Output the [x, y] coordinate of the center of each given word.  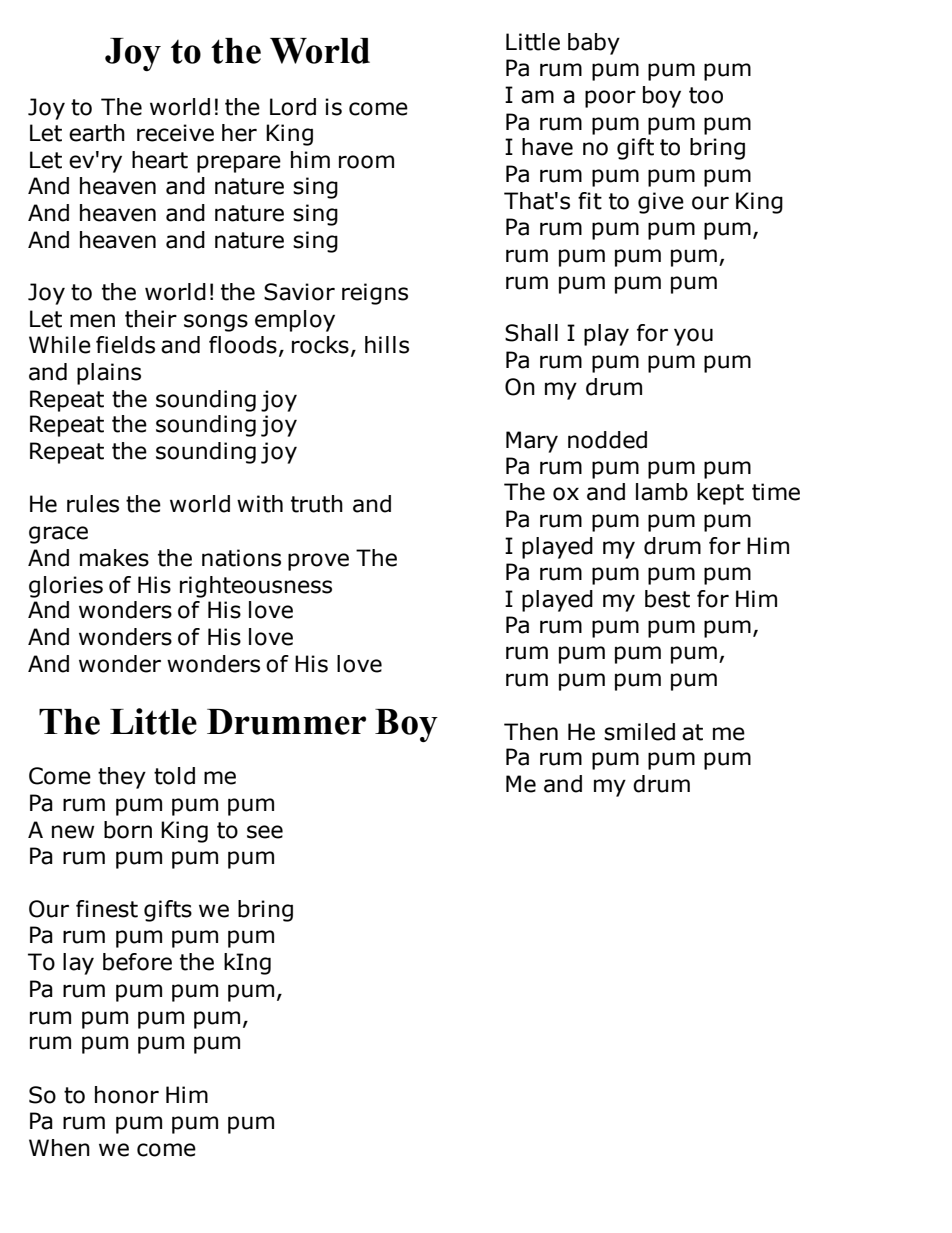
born [128, 830]
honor [127, 1095]
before [137, 962]
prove [318, 562]
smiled [639, 732]
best [667, 599]
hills [387, 345]
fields [125, 345]
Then [531, 732]
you [693, 337]
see [265, 832]
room [366, 162]
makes [114, 558]
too [706, 95]
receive [175, 133]
